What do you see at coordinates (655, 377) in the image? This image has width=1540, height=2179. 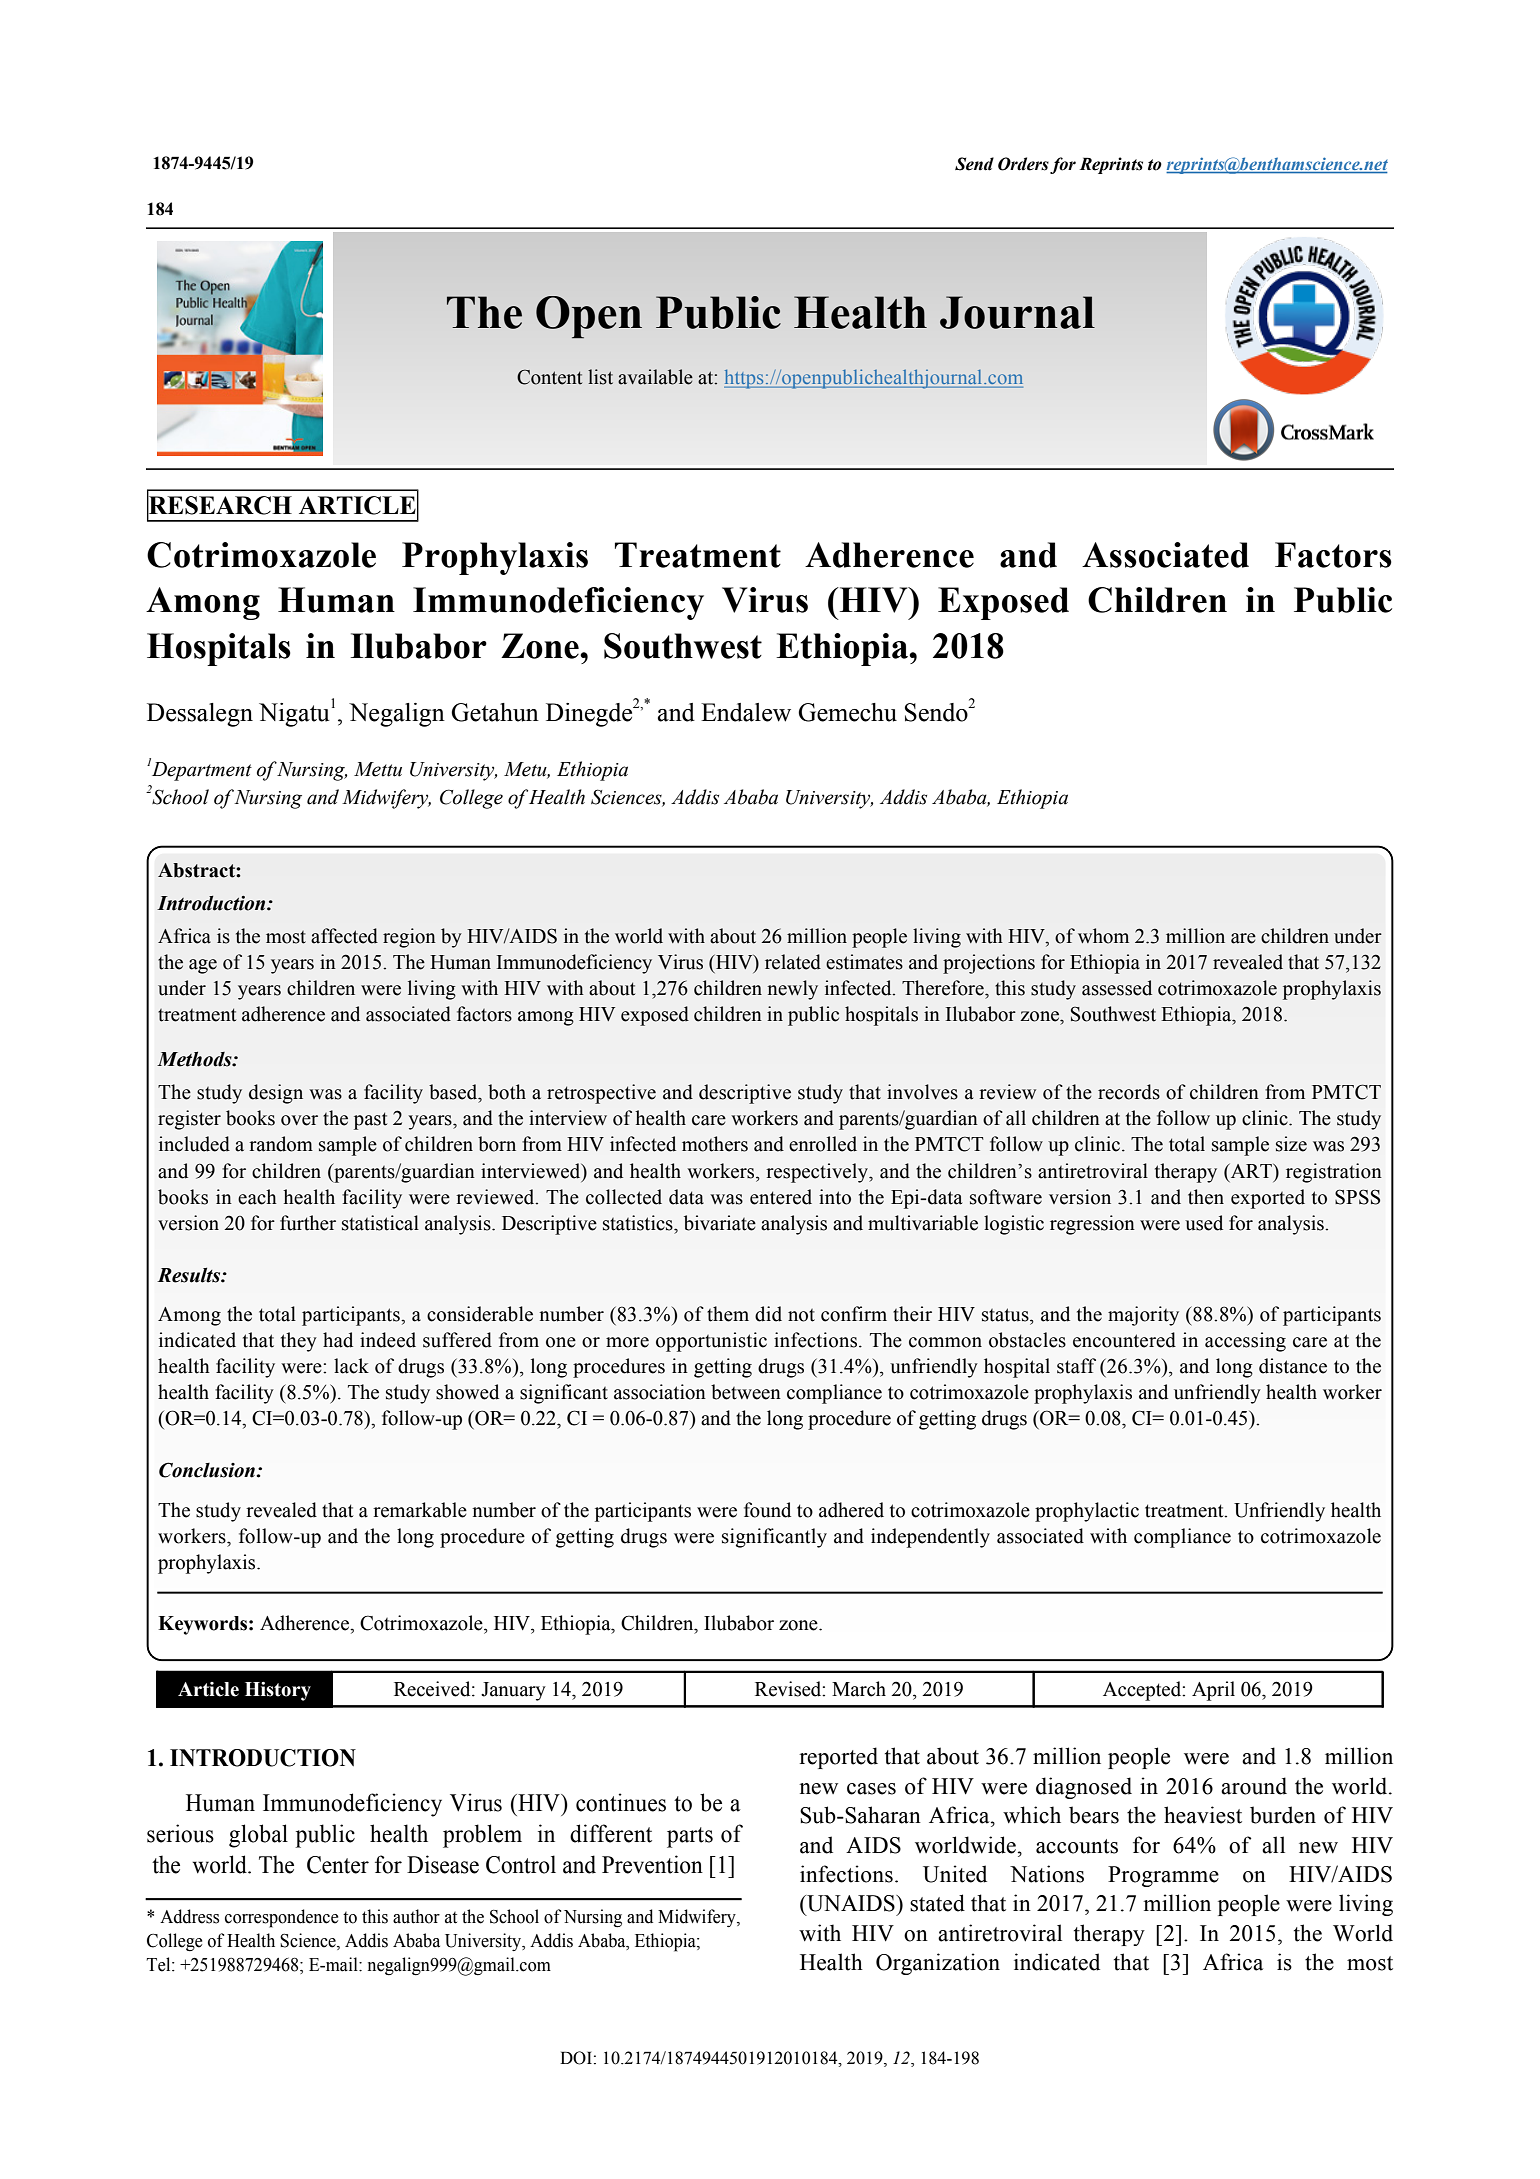 I see `available` at bounding box center [655, 377].
